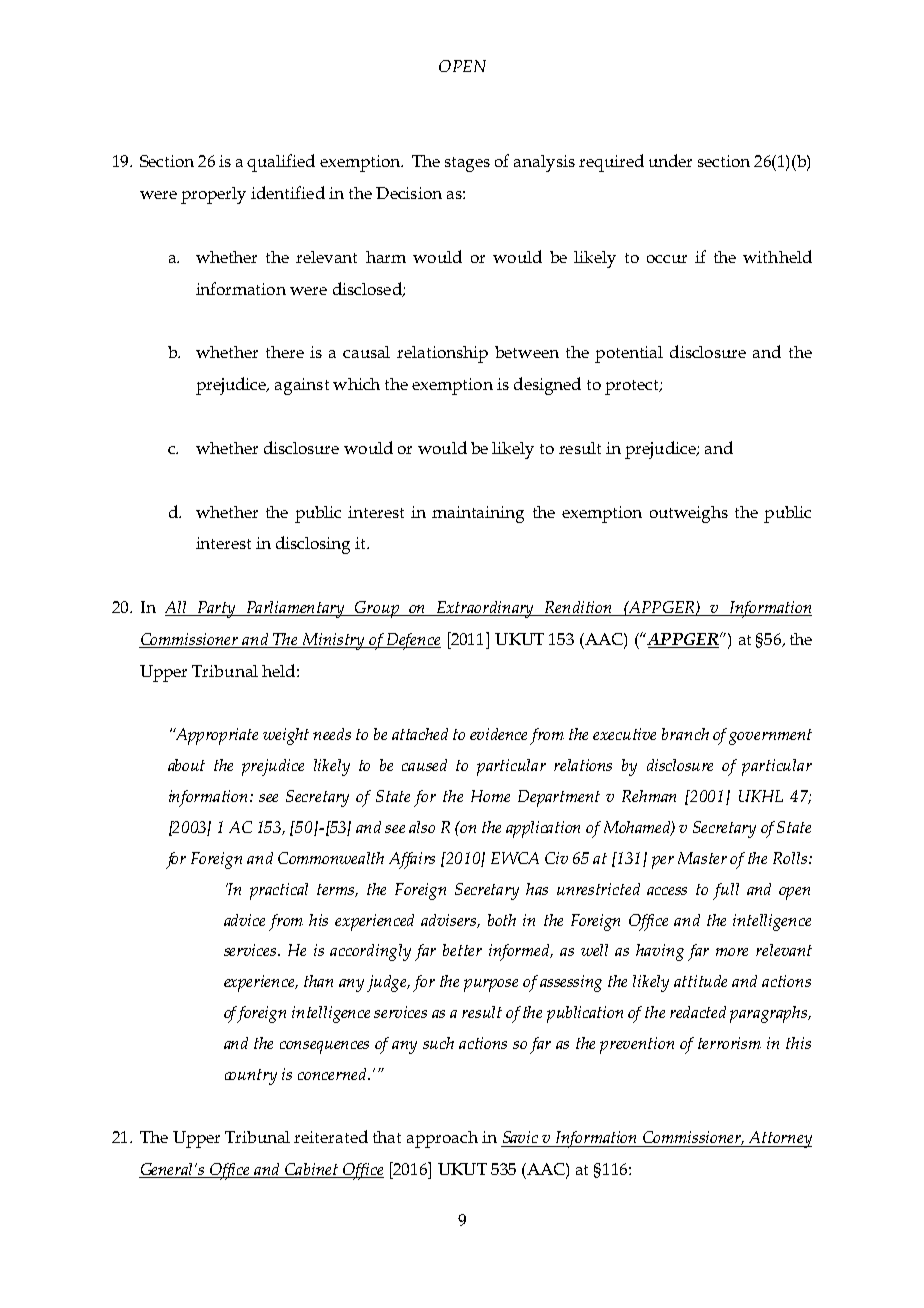  What do you see at coordinates (288, 192) in the document?
I see `identified` at bounding box center [288, 192].
